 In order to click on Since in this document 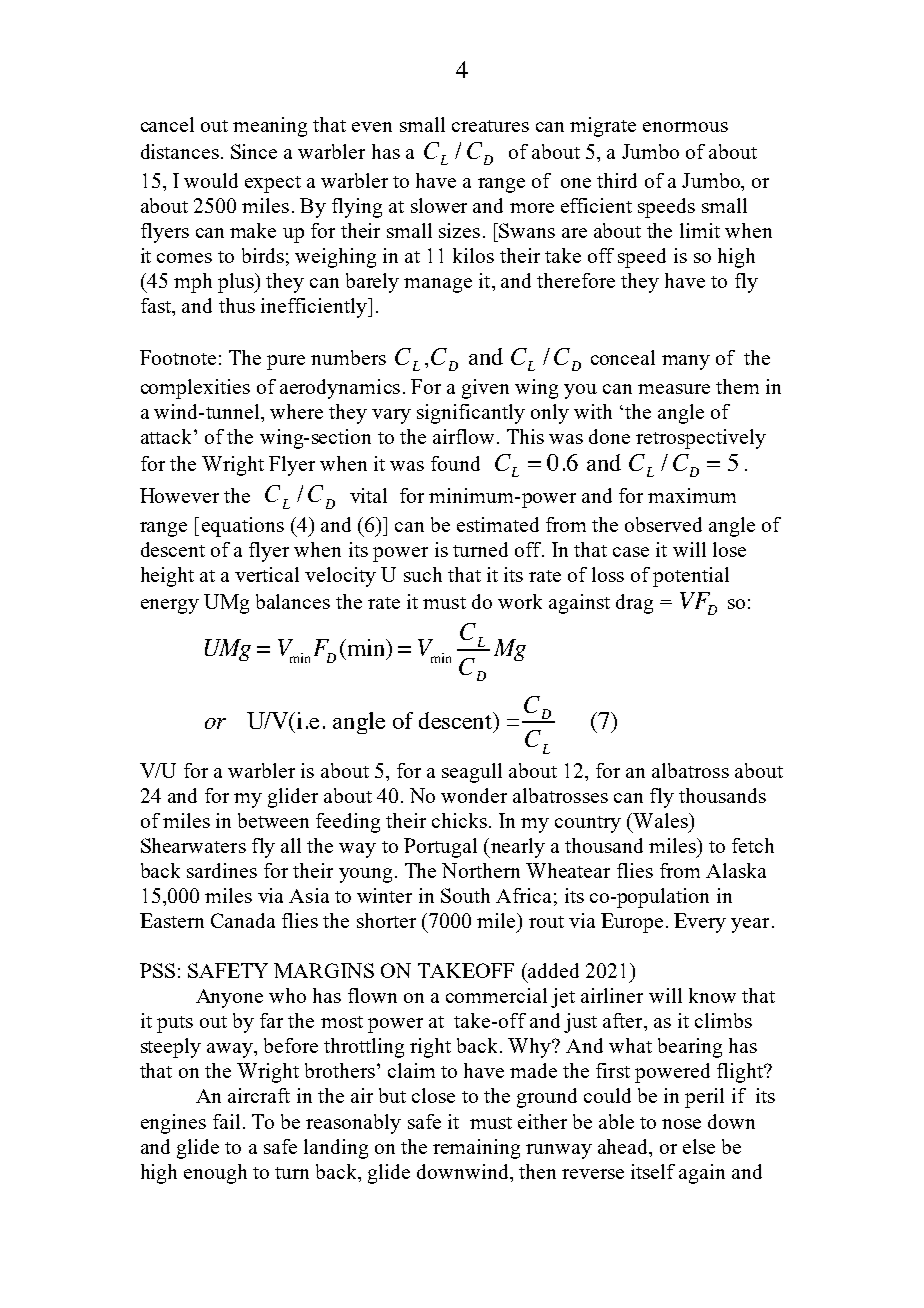, I will do `click(254, 151)`.
